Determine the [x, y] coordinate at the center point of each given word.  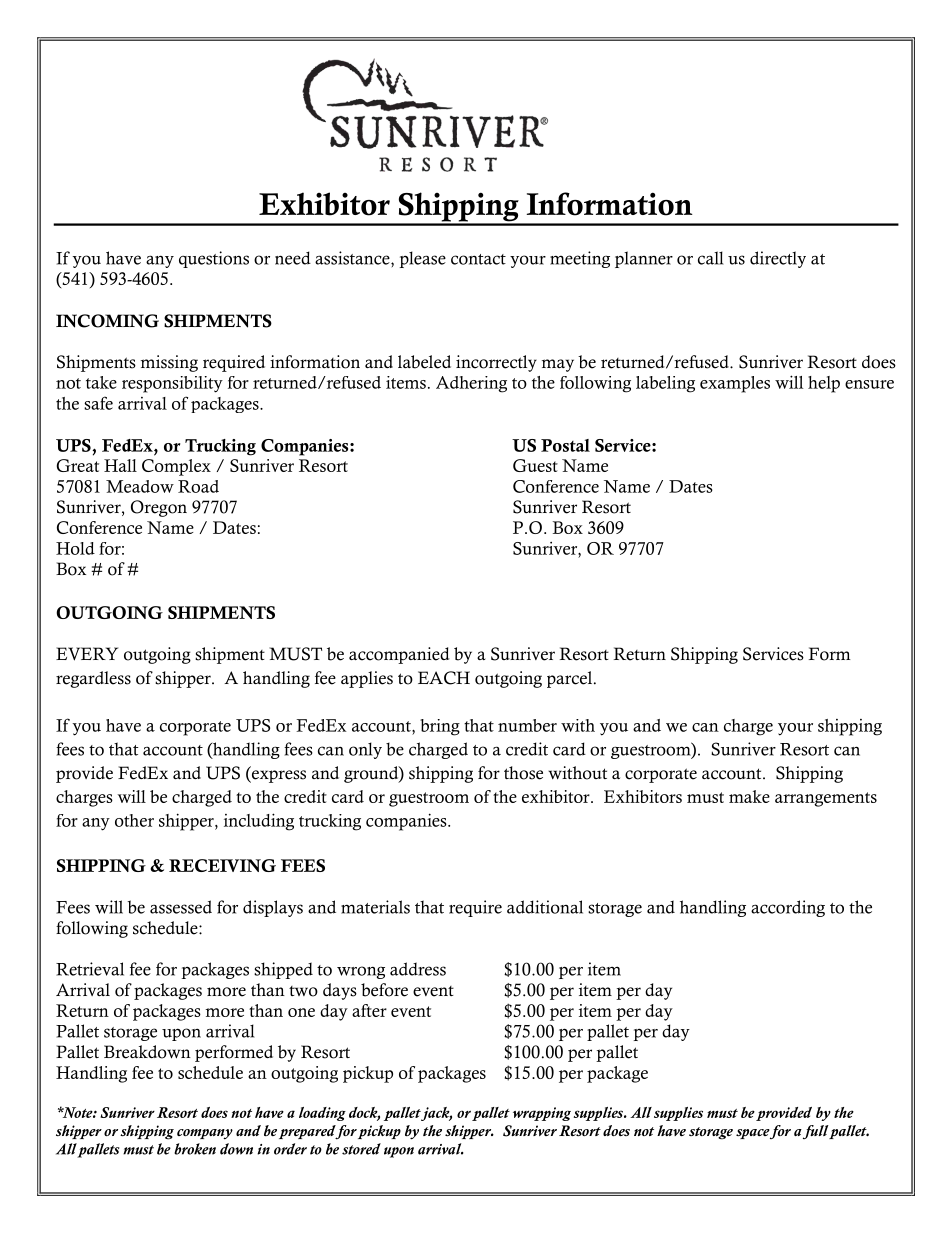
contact [478, 259]
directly [778, 259]
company [205, 1134]
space [753, 1134]
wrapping [542, 1114]
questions [214, 259]
